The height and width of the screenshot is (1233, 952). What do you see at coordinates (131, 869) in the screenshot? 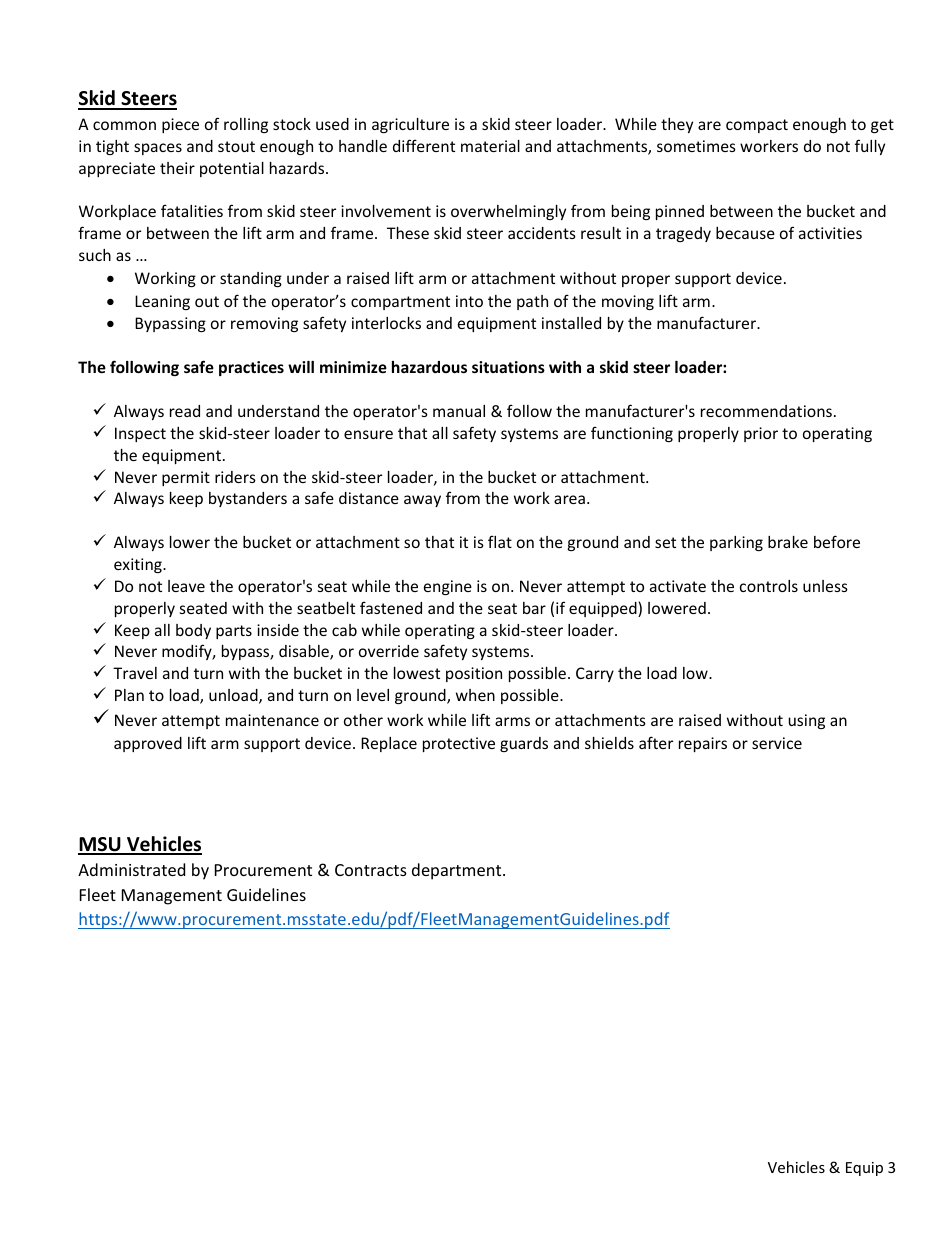
I see `Administrated` at bounding box center [131, 869].
